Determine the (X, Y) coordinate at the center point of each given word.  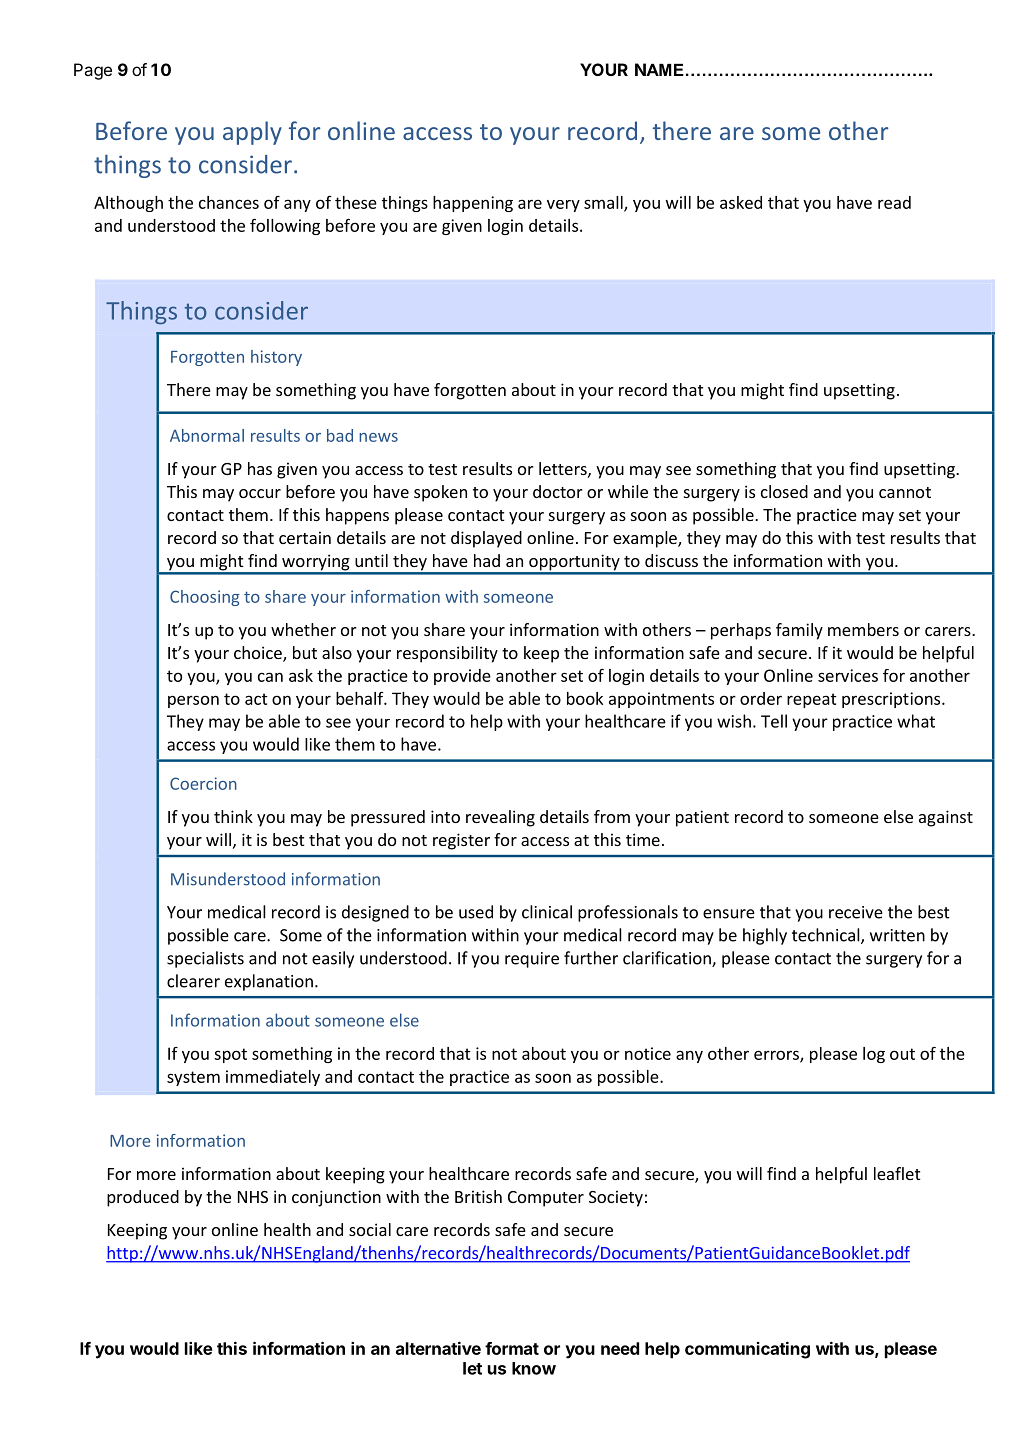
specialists (205, 959)
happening (473, 204)
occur (260, 493)
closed (784, 491)
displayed (486, 539)
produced (143, 1198)
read (894, 202)
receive (856, 912)
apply (252, 133)
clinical (547, 912)
